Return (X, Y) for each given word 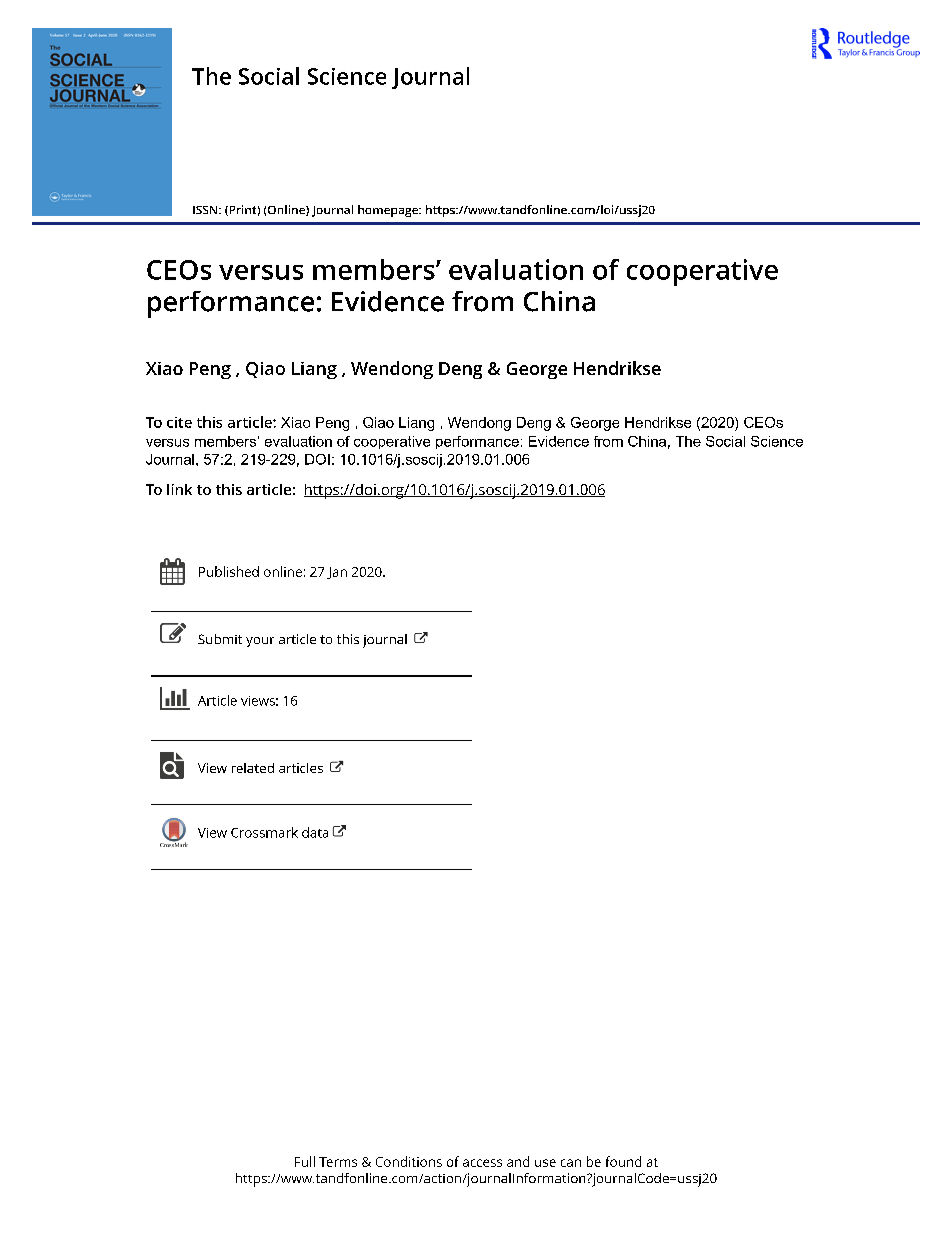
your (260, 642)
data (315, 832)
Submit (220, 639)
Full (305, 1161)
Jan (337, 573)
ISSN (206, 210)
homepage (389, 211)
